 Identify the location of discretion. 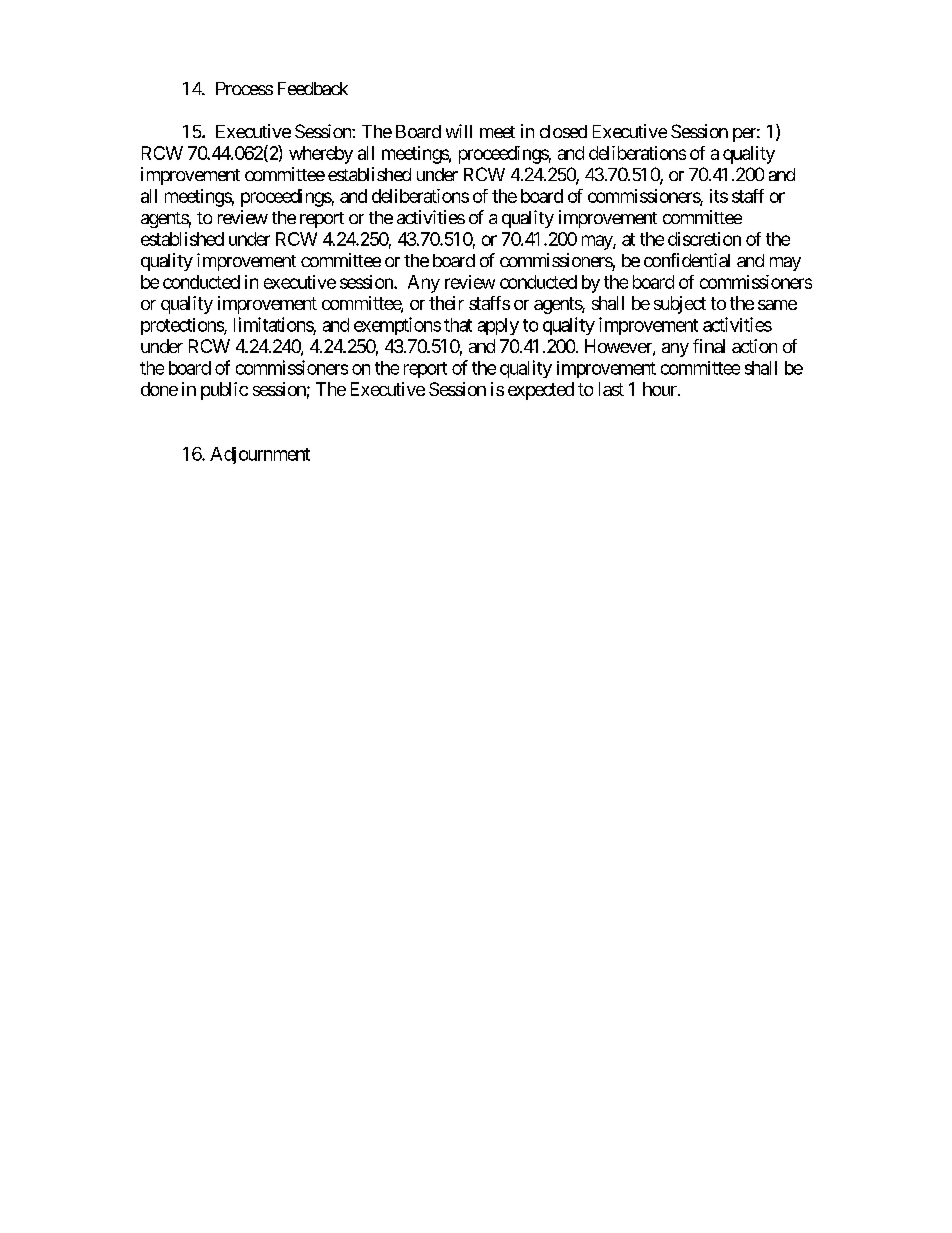
(704, 239).
